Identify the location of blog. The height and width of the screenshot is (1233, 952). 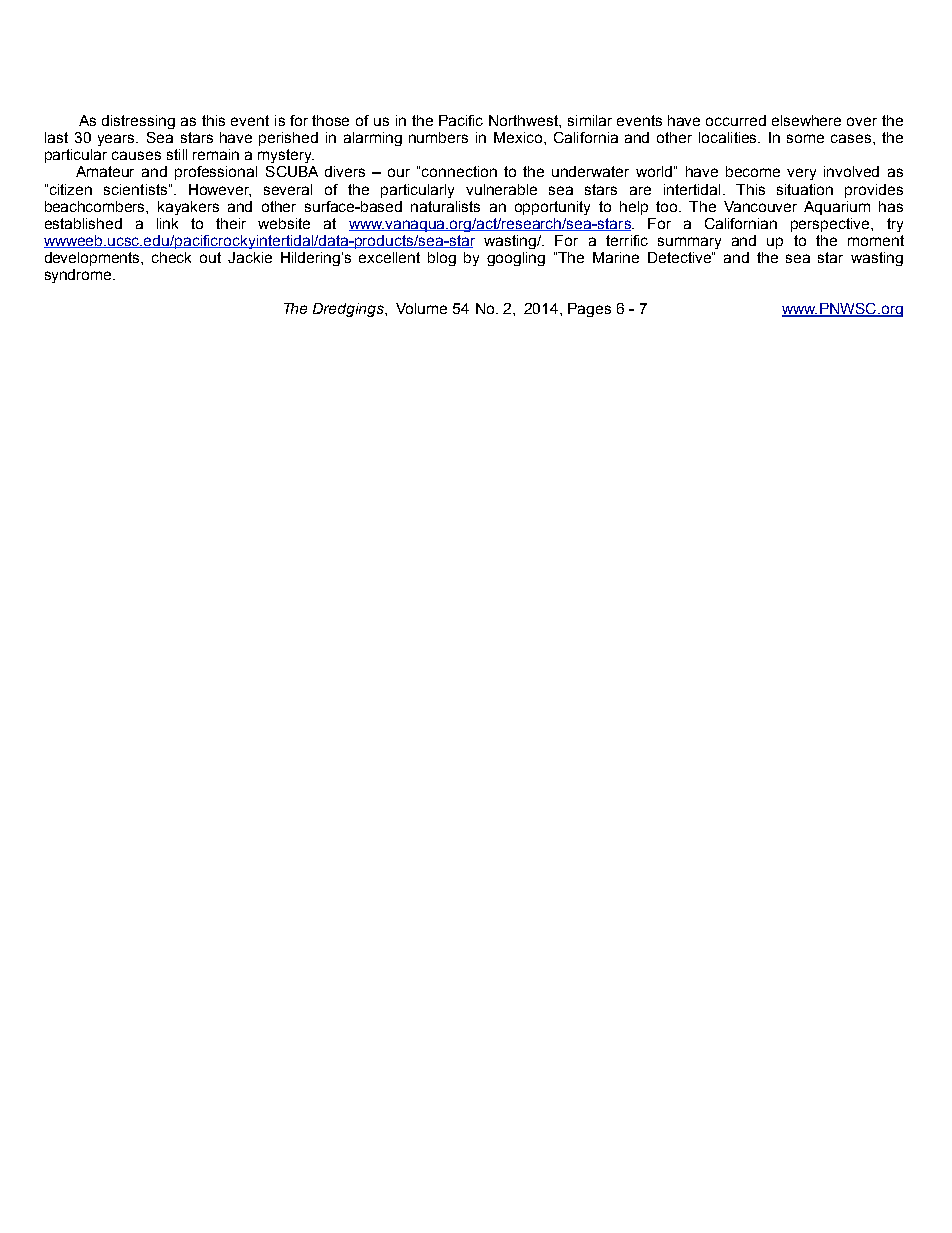
(442, 259).
